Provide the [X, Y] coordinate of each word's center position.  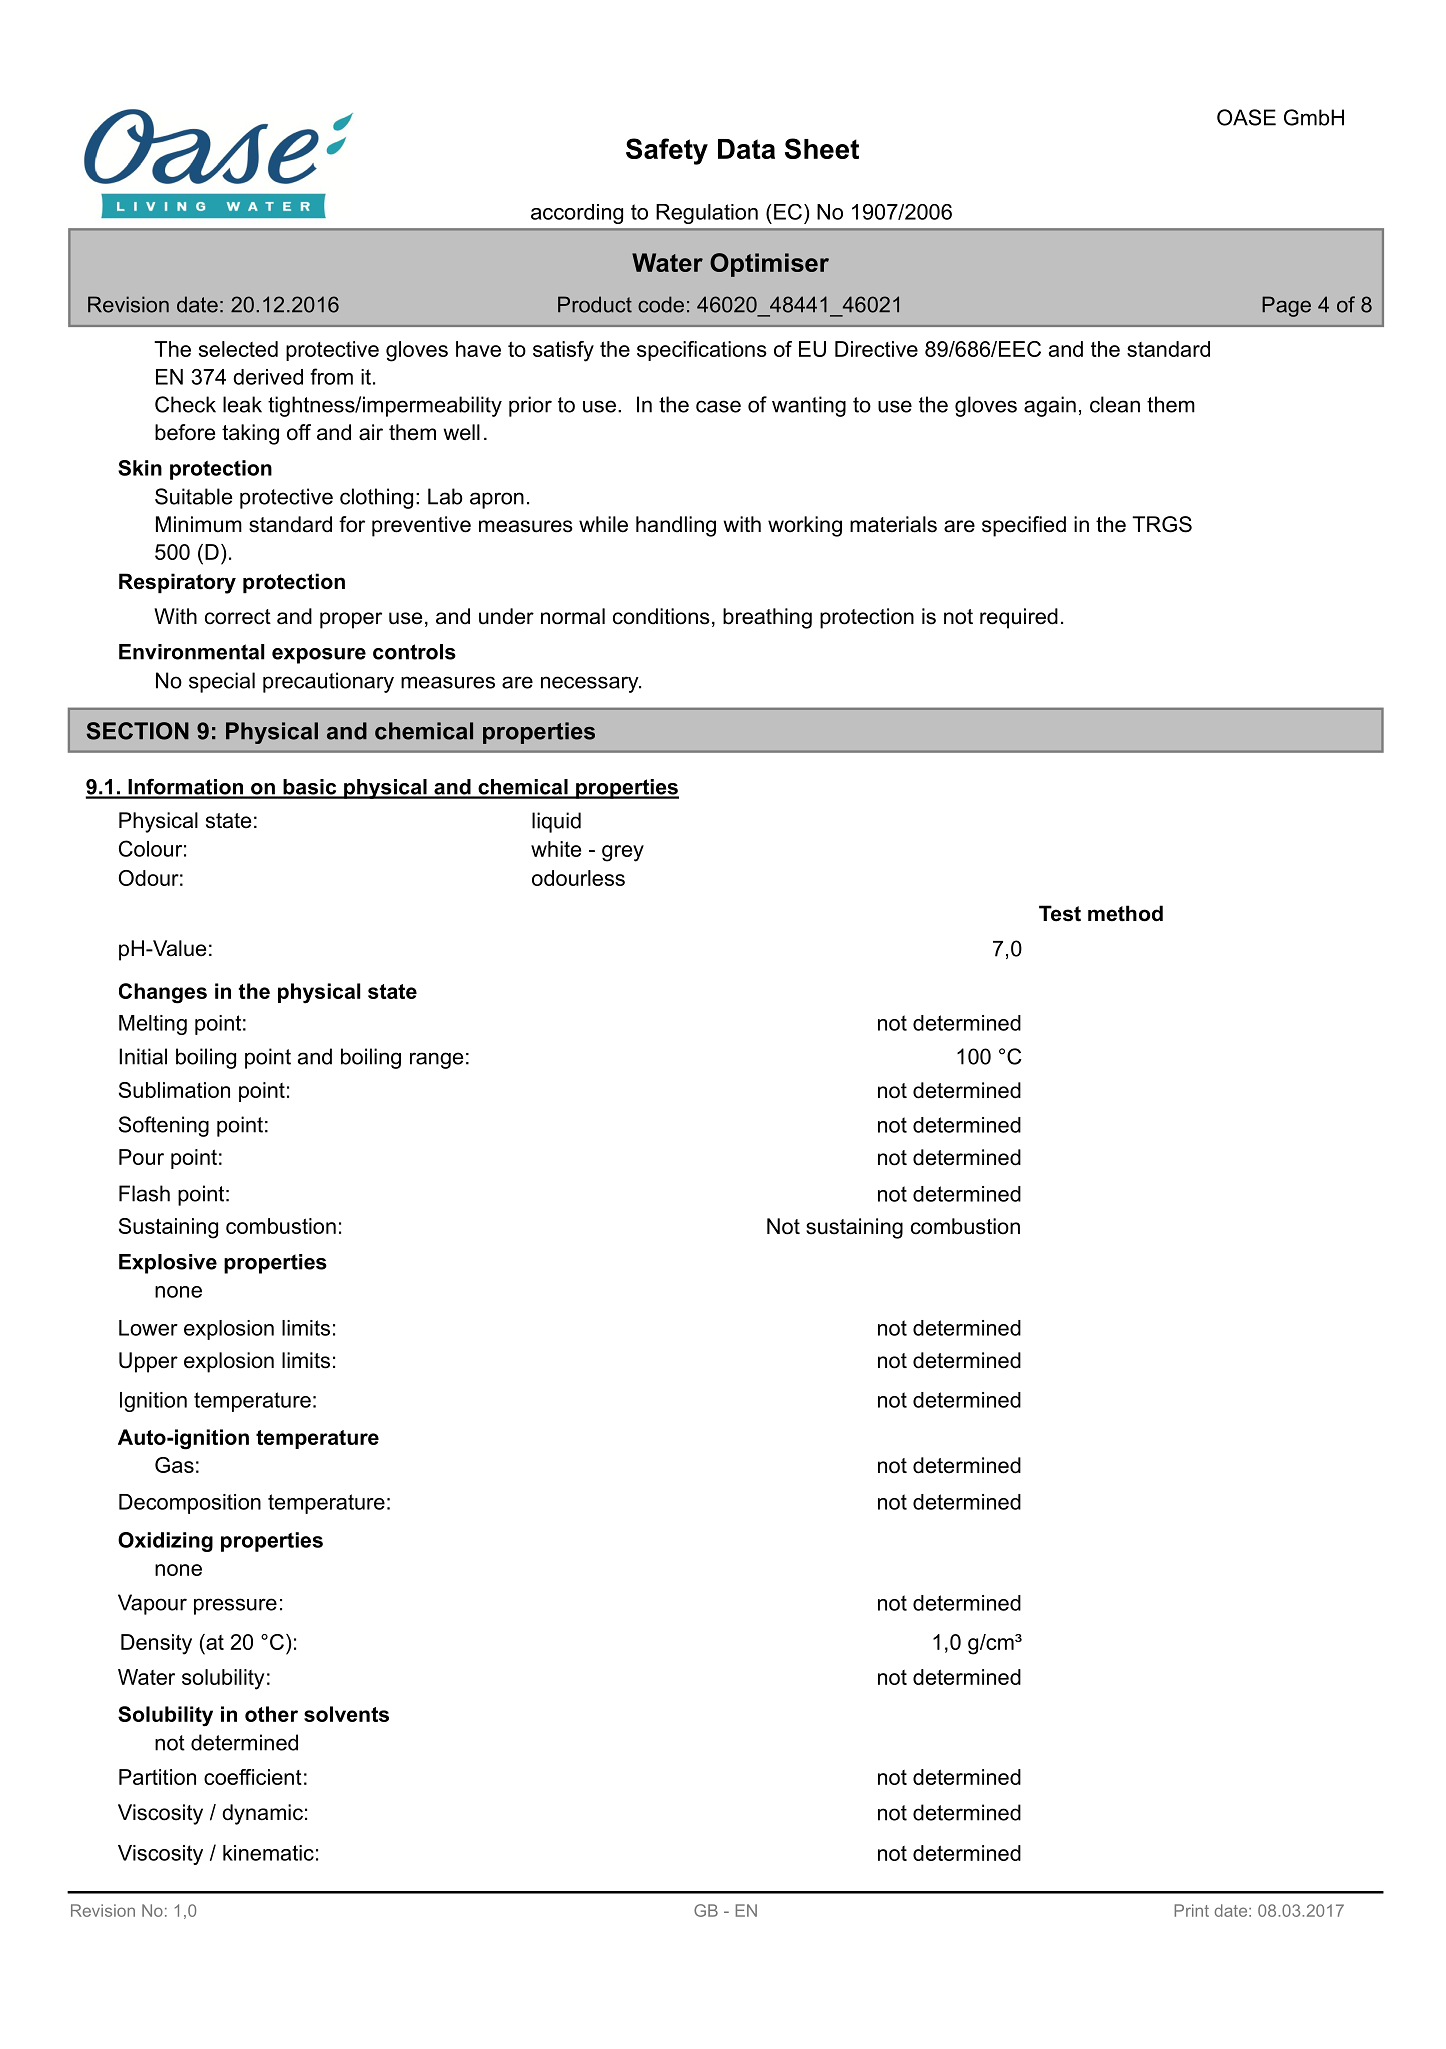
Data [746, 149]
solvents [346, 1714]
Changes [163, 993]
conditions [661, 616]
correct [238, 617]
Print [1191, 1910]
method [1125, 913]
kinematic [268, 1853]
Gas [174, 1465]
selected [238, 349]
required [1019, 618]
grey [623, 853]
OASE [1246, 117]
